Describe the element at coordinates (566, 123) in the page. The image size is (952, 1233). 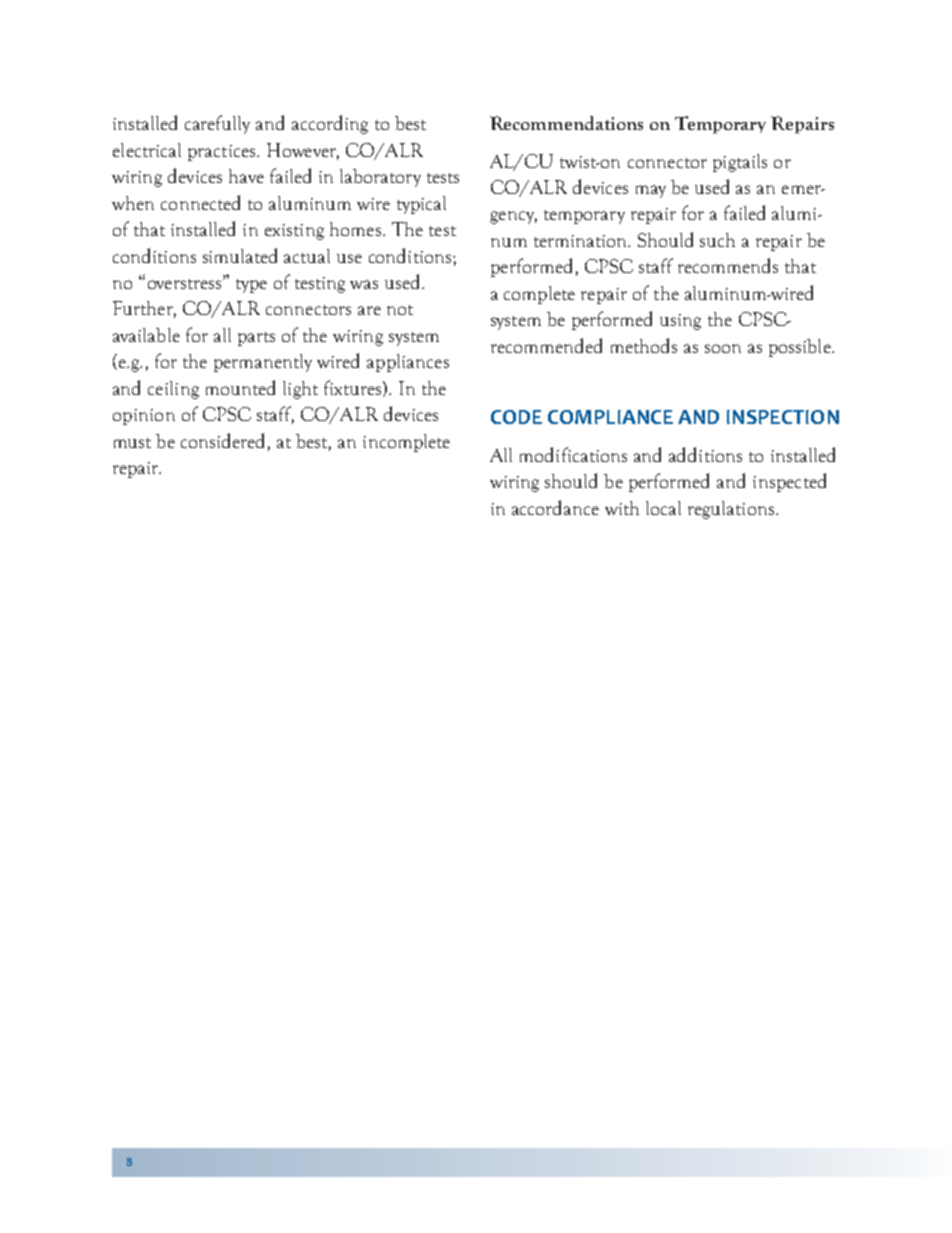
I see `Recommendations` at that location.
